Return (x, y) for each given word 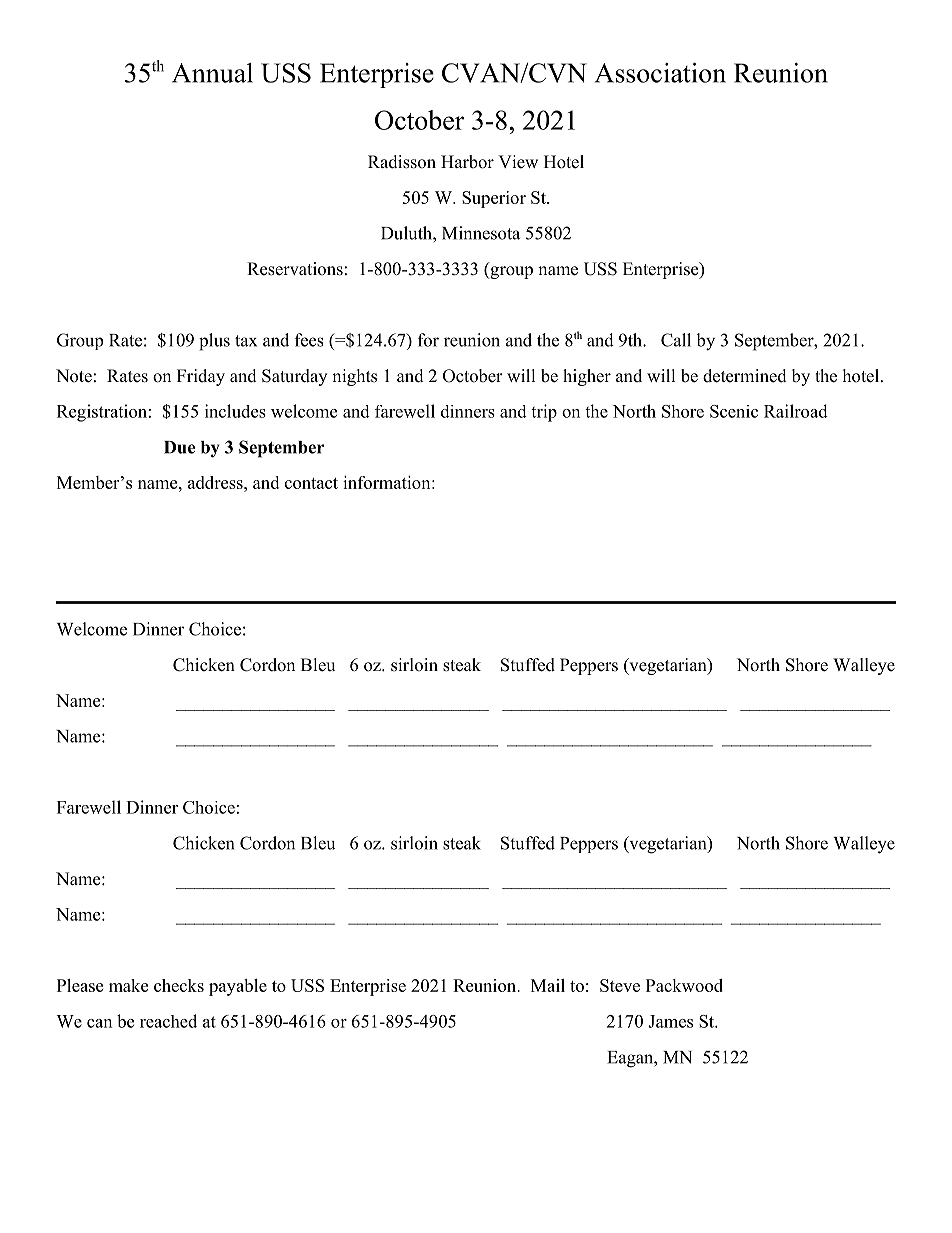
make (128, 985)
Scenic (734, 411)
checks (179, 985)
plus (214, 342)
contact (311, 483)
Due (179, 447)
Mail (548, 985)
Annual (212, 73)
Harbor (467, 162)
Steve (620, 985)
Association (660, 73)
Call (676, 340)
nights (354, 377)
